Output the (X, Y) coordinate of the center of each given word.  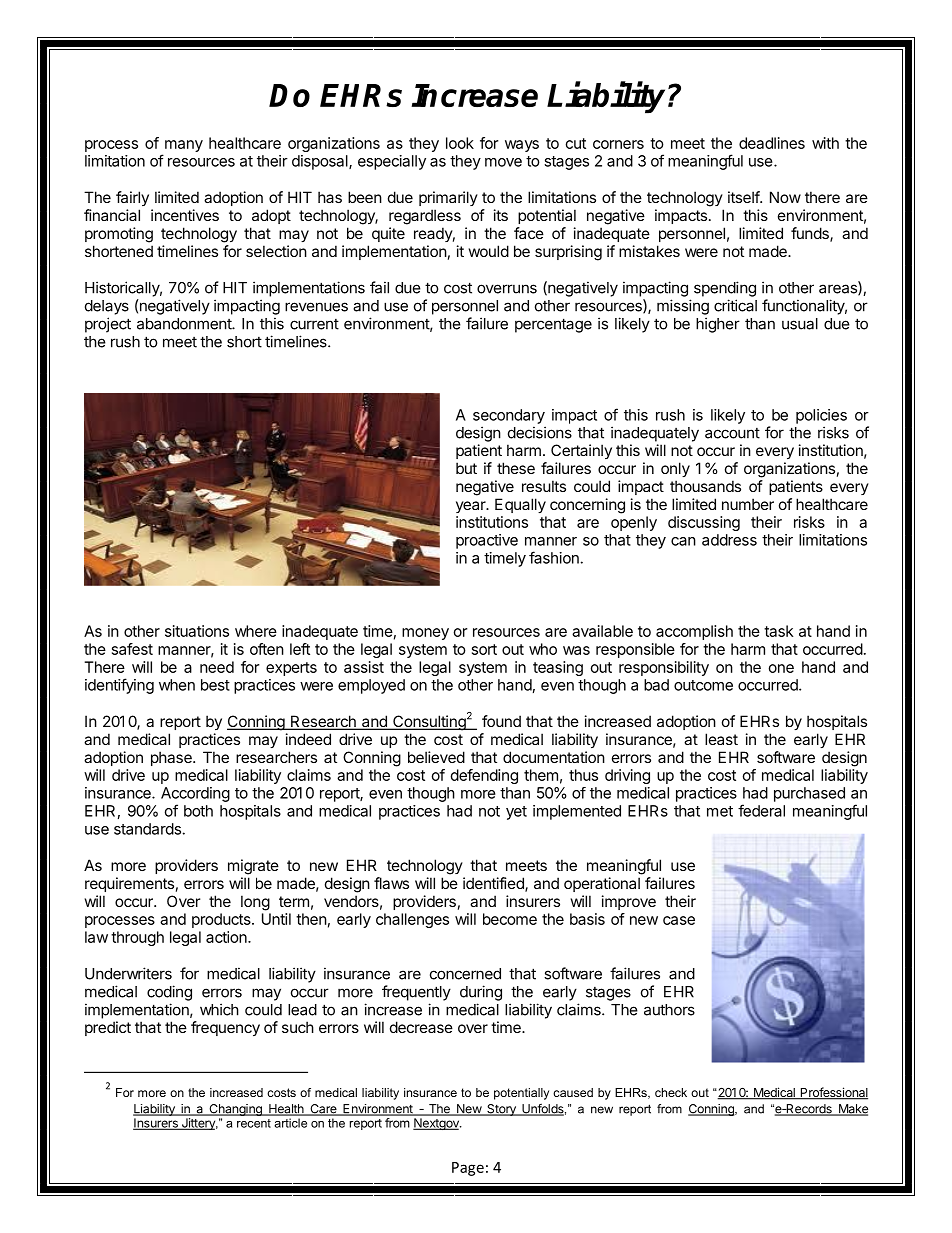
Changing (235, 1110)
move (503, 162)
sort (484, 649)
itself (744, 197)
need (217, 667)
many (184, 146)
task (778, 631)
